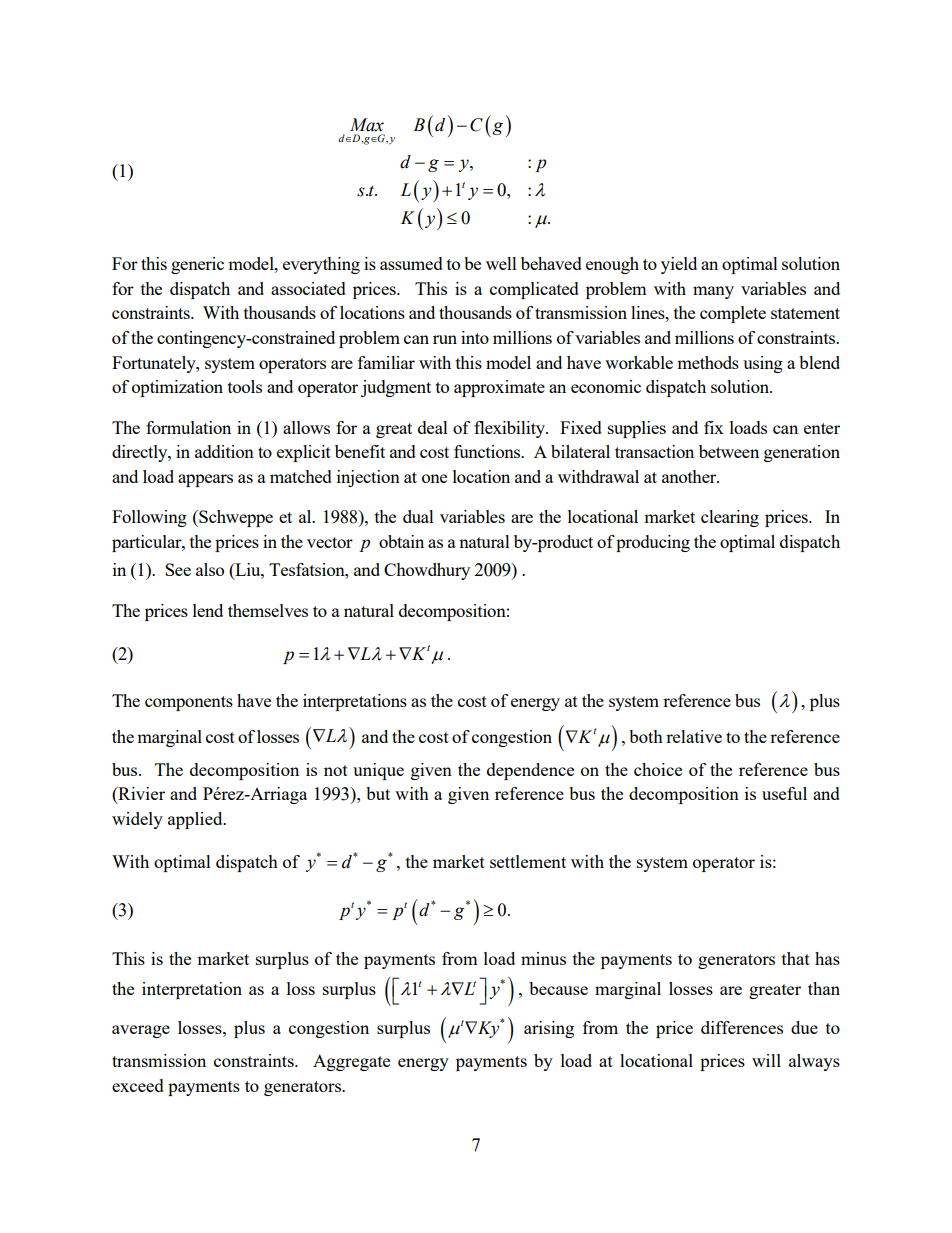 The width and height of the screenshot is (952, 1233). What do you see at coordinates (549, 1029) in the screenshot?
I see `arising` at bounding box center [549, 1029].
